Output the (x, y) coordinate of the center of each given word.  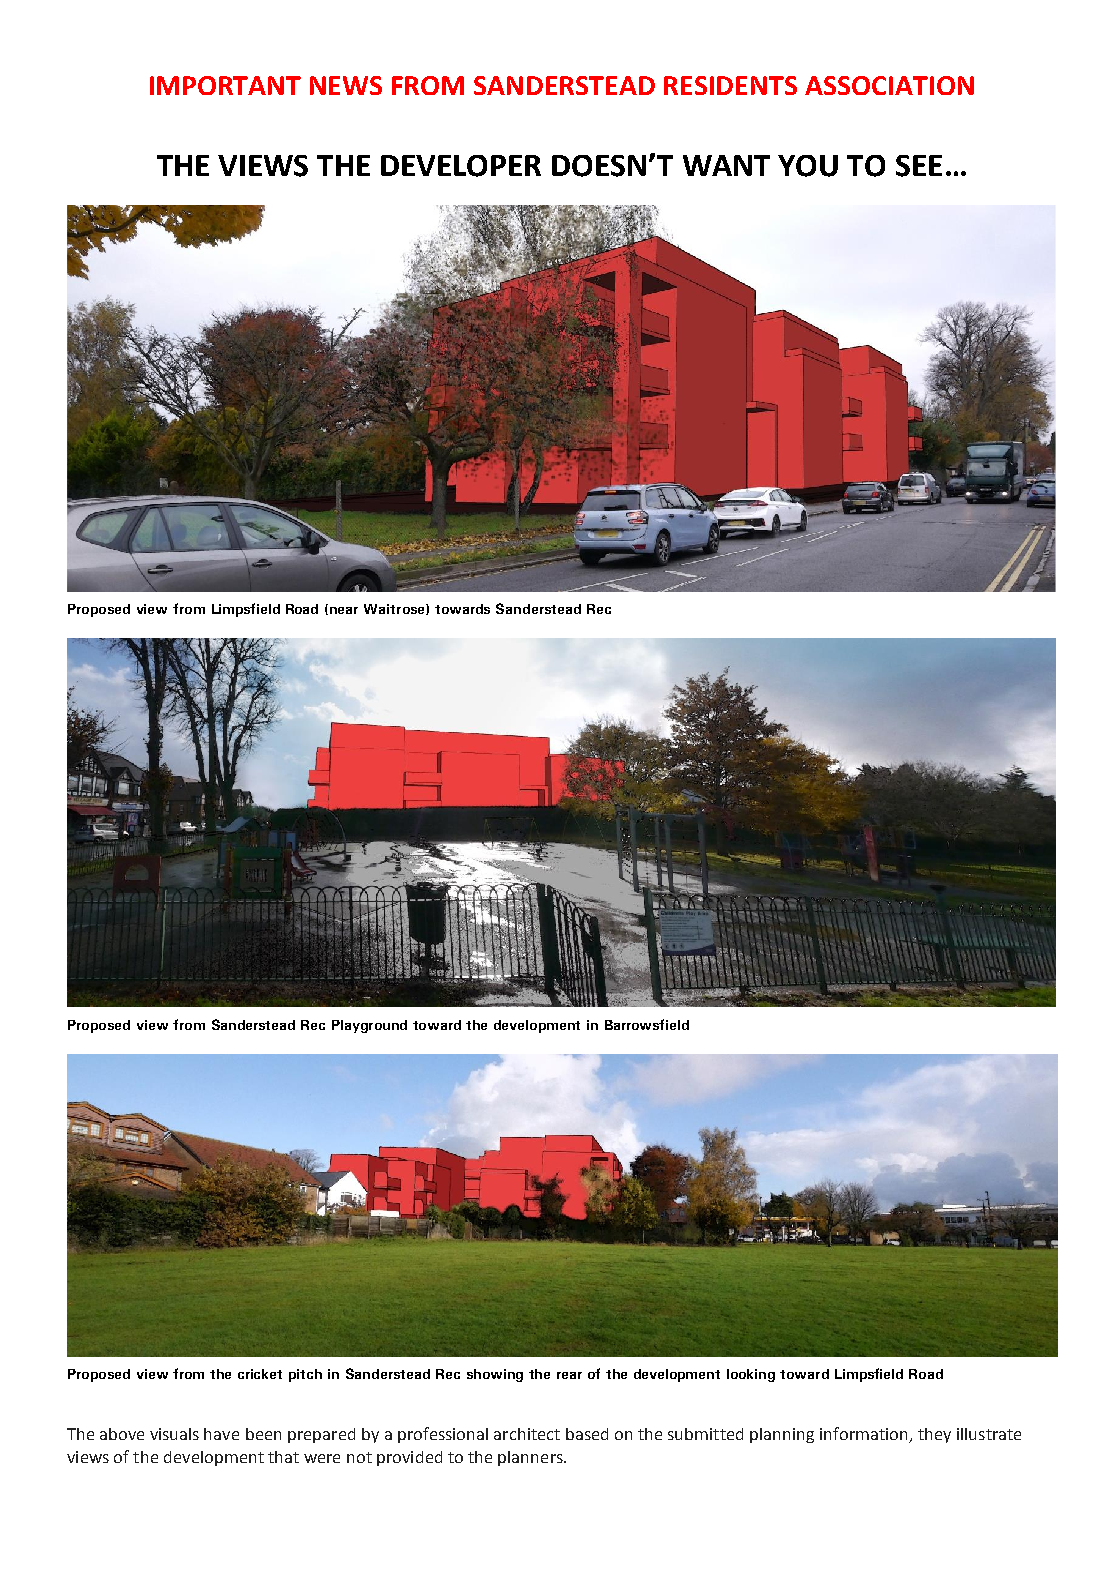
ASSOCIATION (889, 85)
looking (751, 1375)
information (863, 1433)
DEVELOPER (461, 166)
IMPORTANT (225, 85)
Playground (369, 1026)
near (344, 610)
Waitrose (395, 609)
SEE (919, 166)
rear (569, 1375)
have (221, 1434)
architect (527, 1434)
